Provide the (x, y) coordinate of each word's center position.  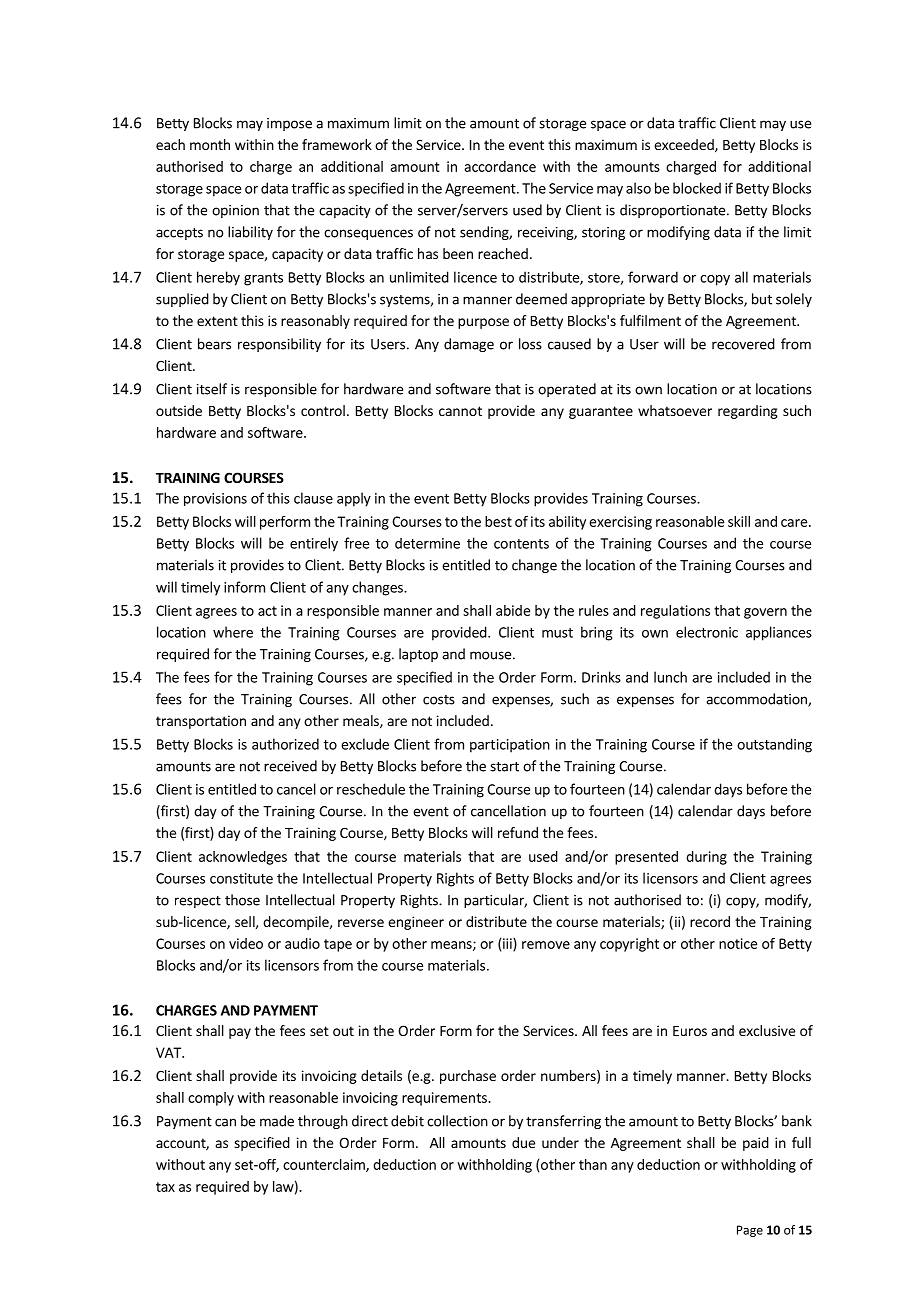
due (523, 1142)
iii (508, 944)
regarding (748, 412)
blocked (697, 188)
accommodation (757, 700)
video (246, 943)
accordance (500, 166)
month (210, 144)
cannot (460, 411)
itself (212, 389)
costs (439, 700)
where (233, 632)
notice (738, 943)
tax (165, 1187)
